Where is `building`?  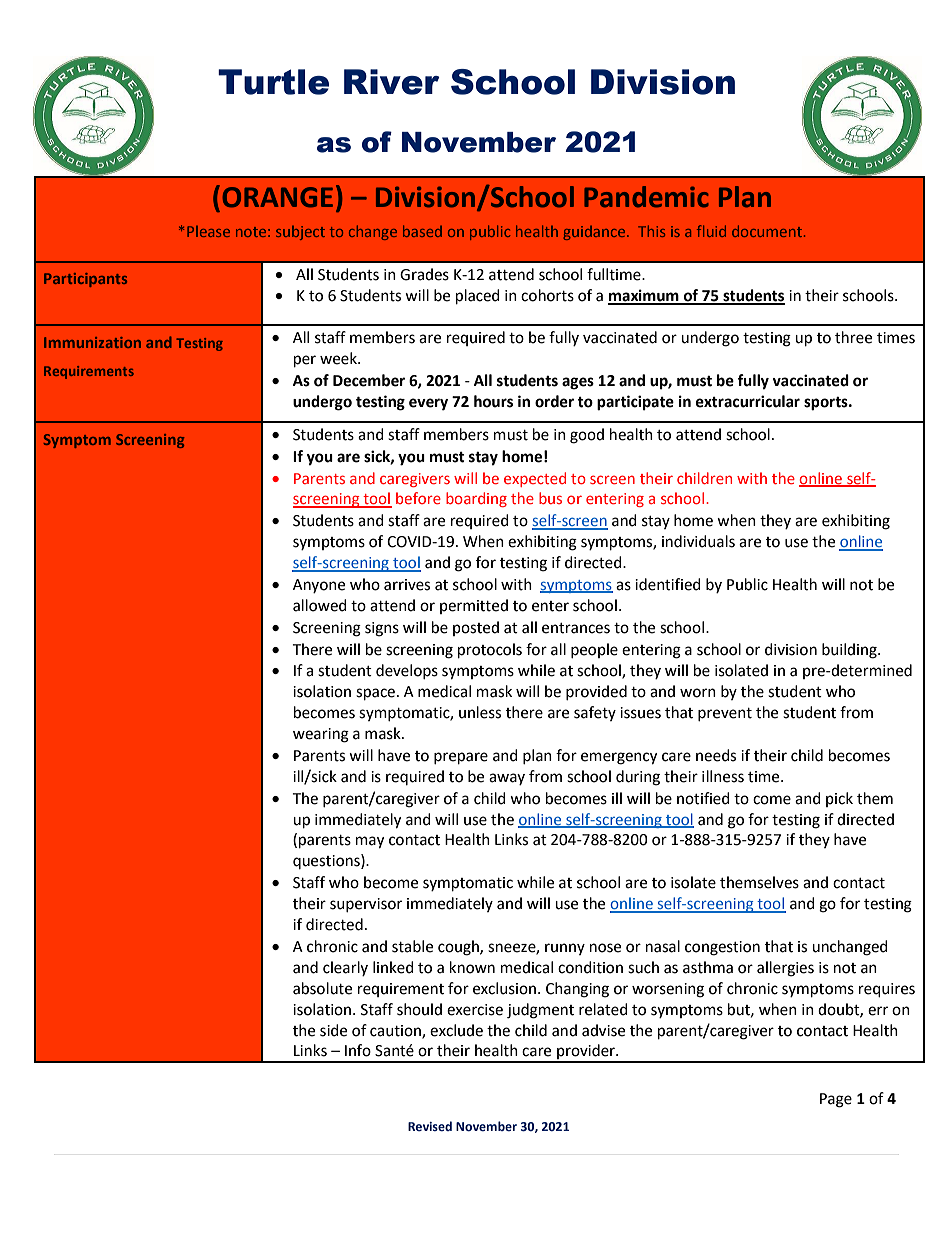
building is located at coordinates (850, 651).
